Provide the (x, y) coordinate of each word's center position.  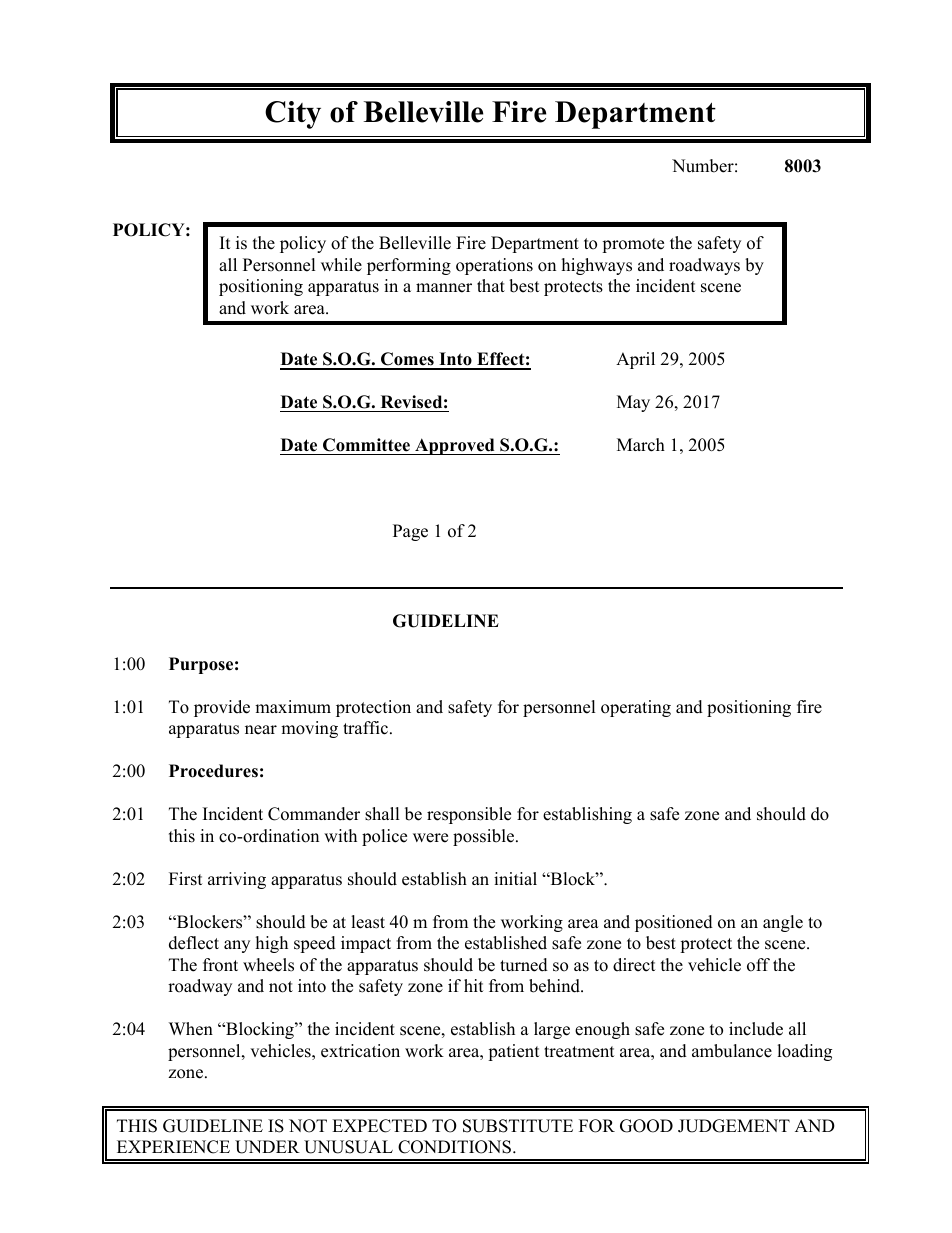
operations (494, 266)
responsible (469, 815)
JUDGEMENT (734, 1126)
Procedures (213, 771)
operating (636, 708)
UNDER (267, 1147)
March (641, 445)
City (293, 115)
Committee (366, 445)
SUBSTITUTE (518, 1126)
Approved (455, 446)
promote (633, 245)
